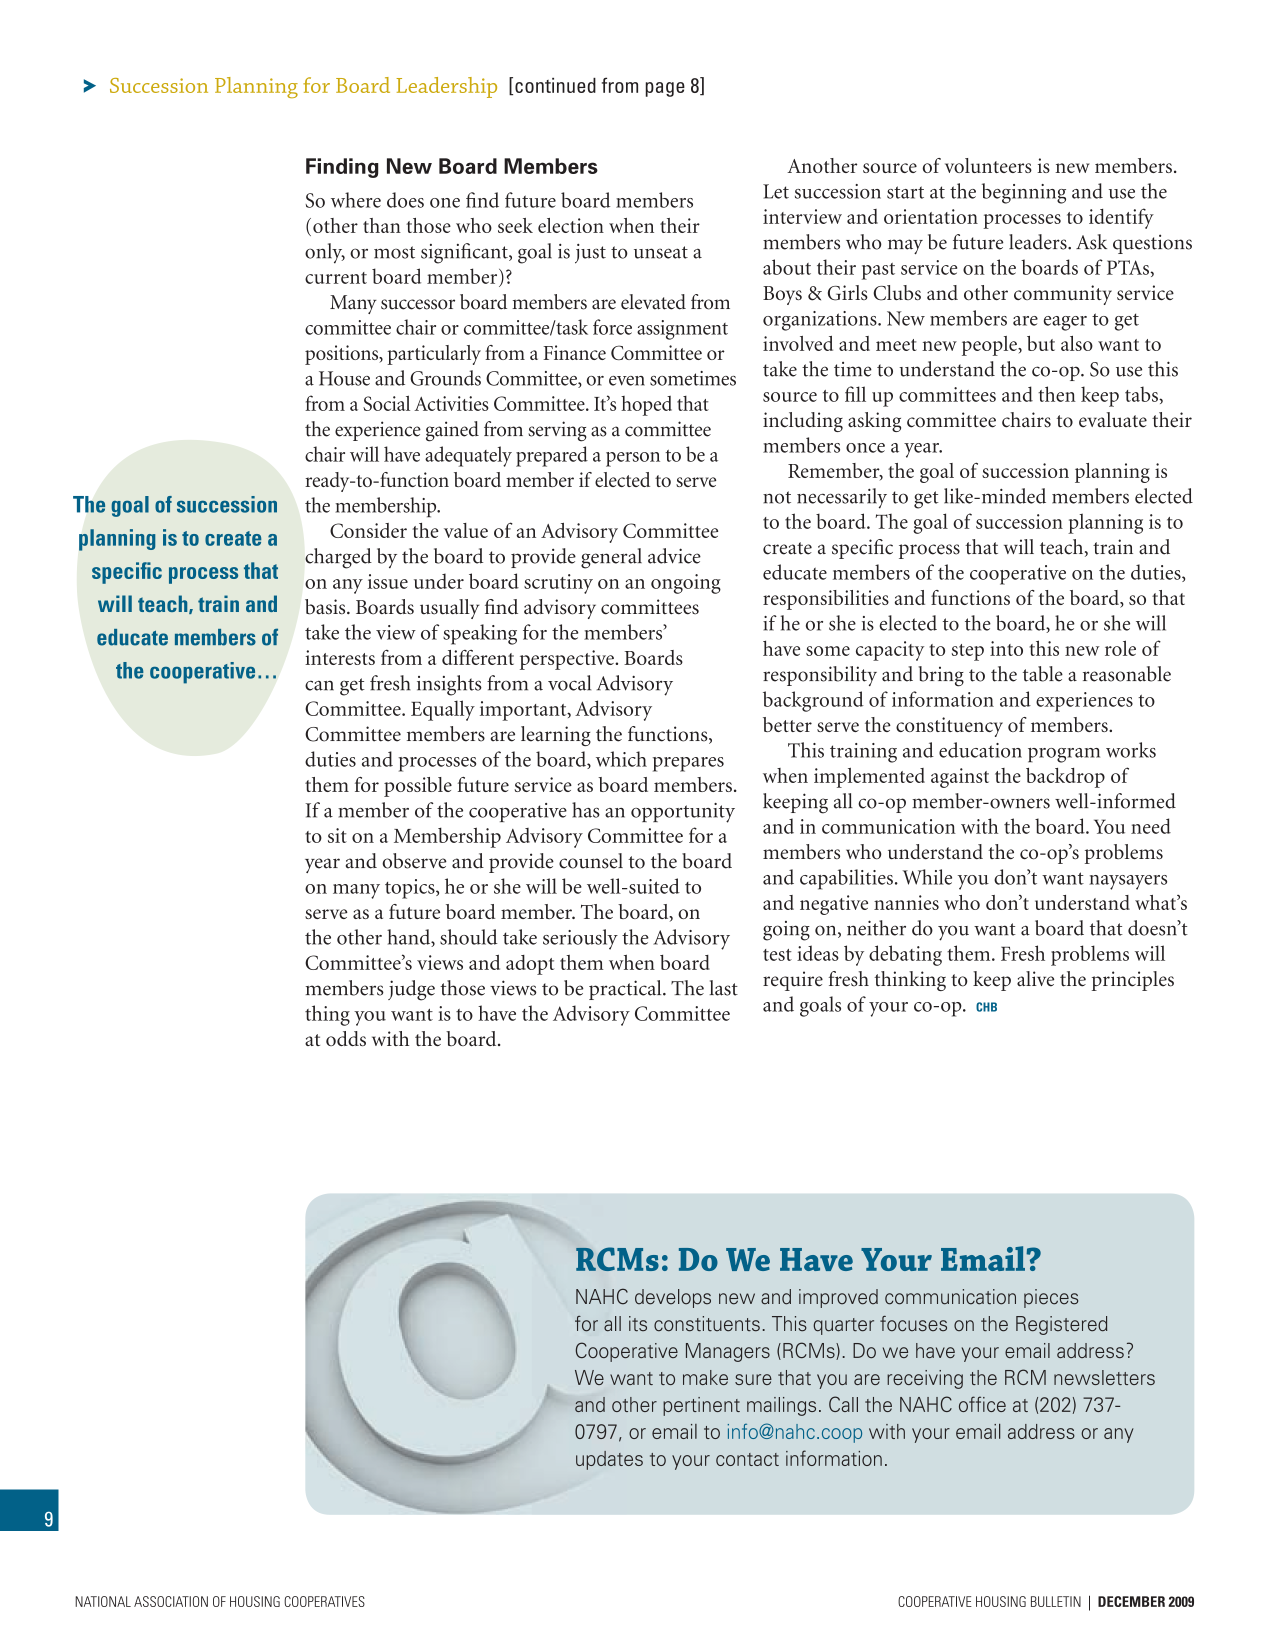 Image resolution: width=1269 pixels, height=1643 pixels. I want to click on topics, so click(411, 889).
